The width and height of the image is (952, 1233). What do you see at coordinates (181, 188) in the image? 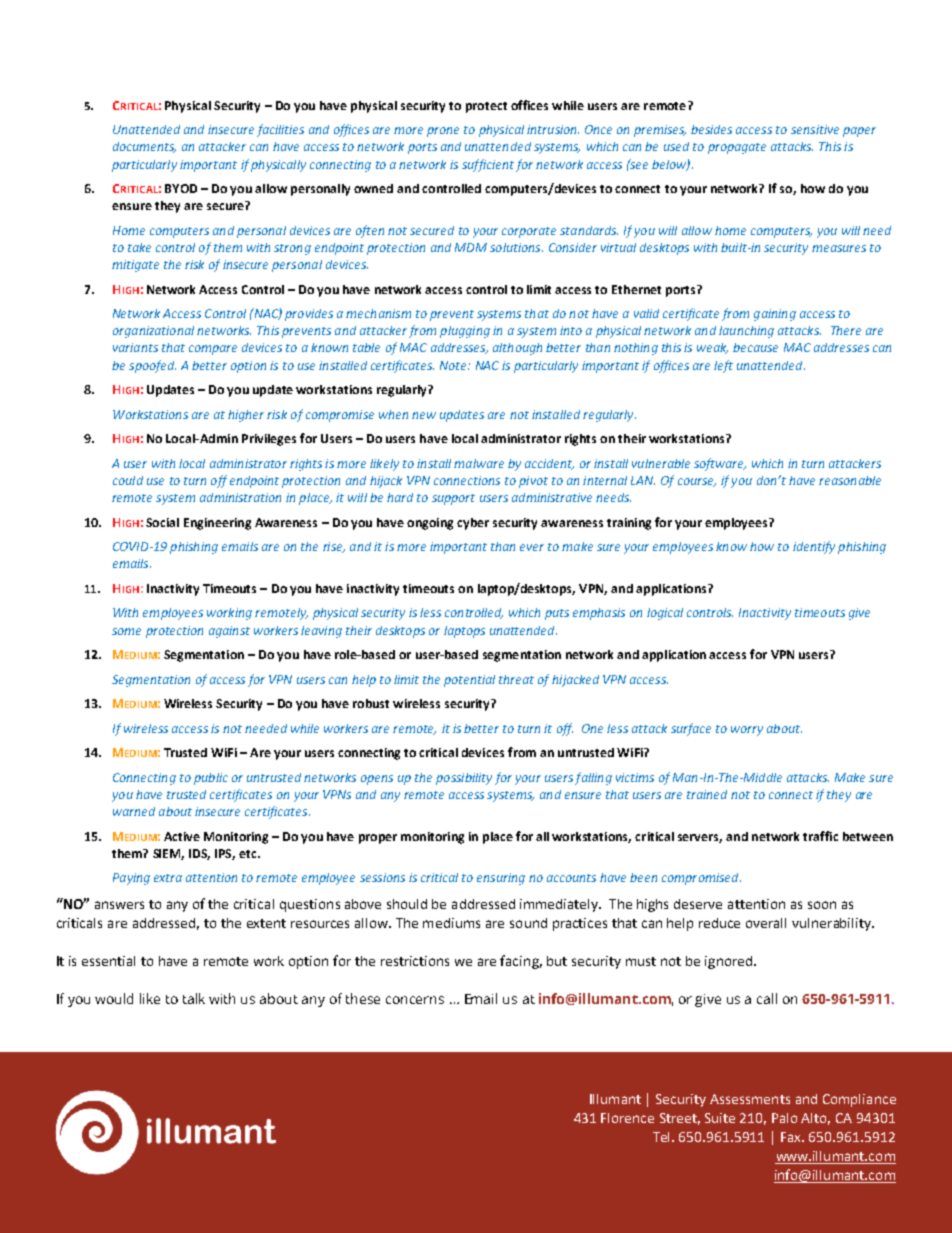
I see `BYOD` at bounding box center [181, 188].
